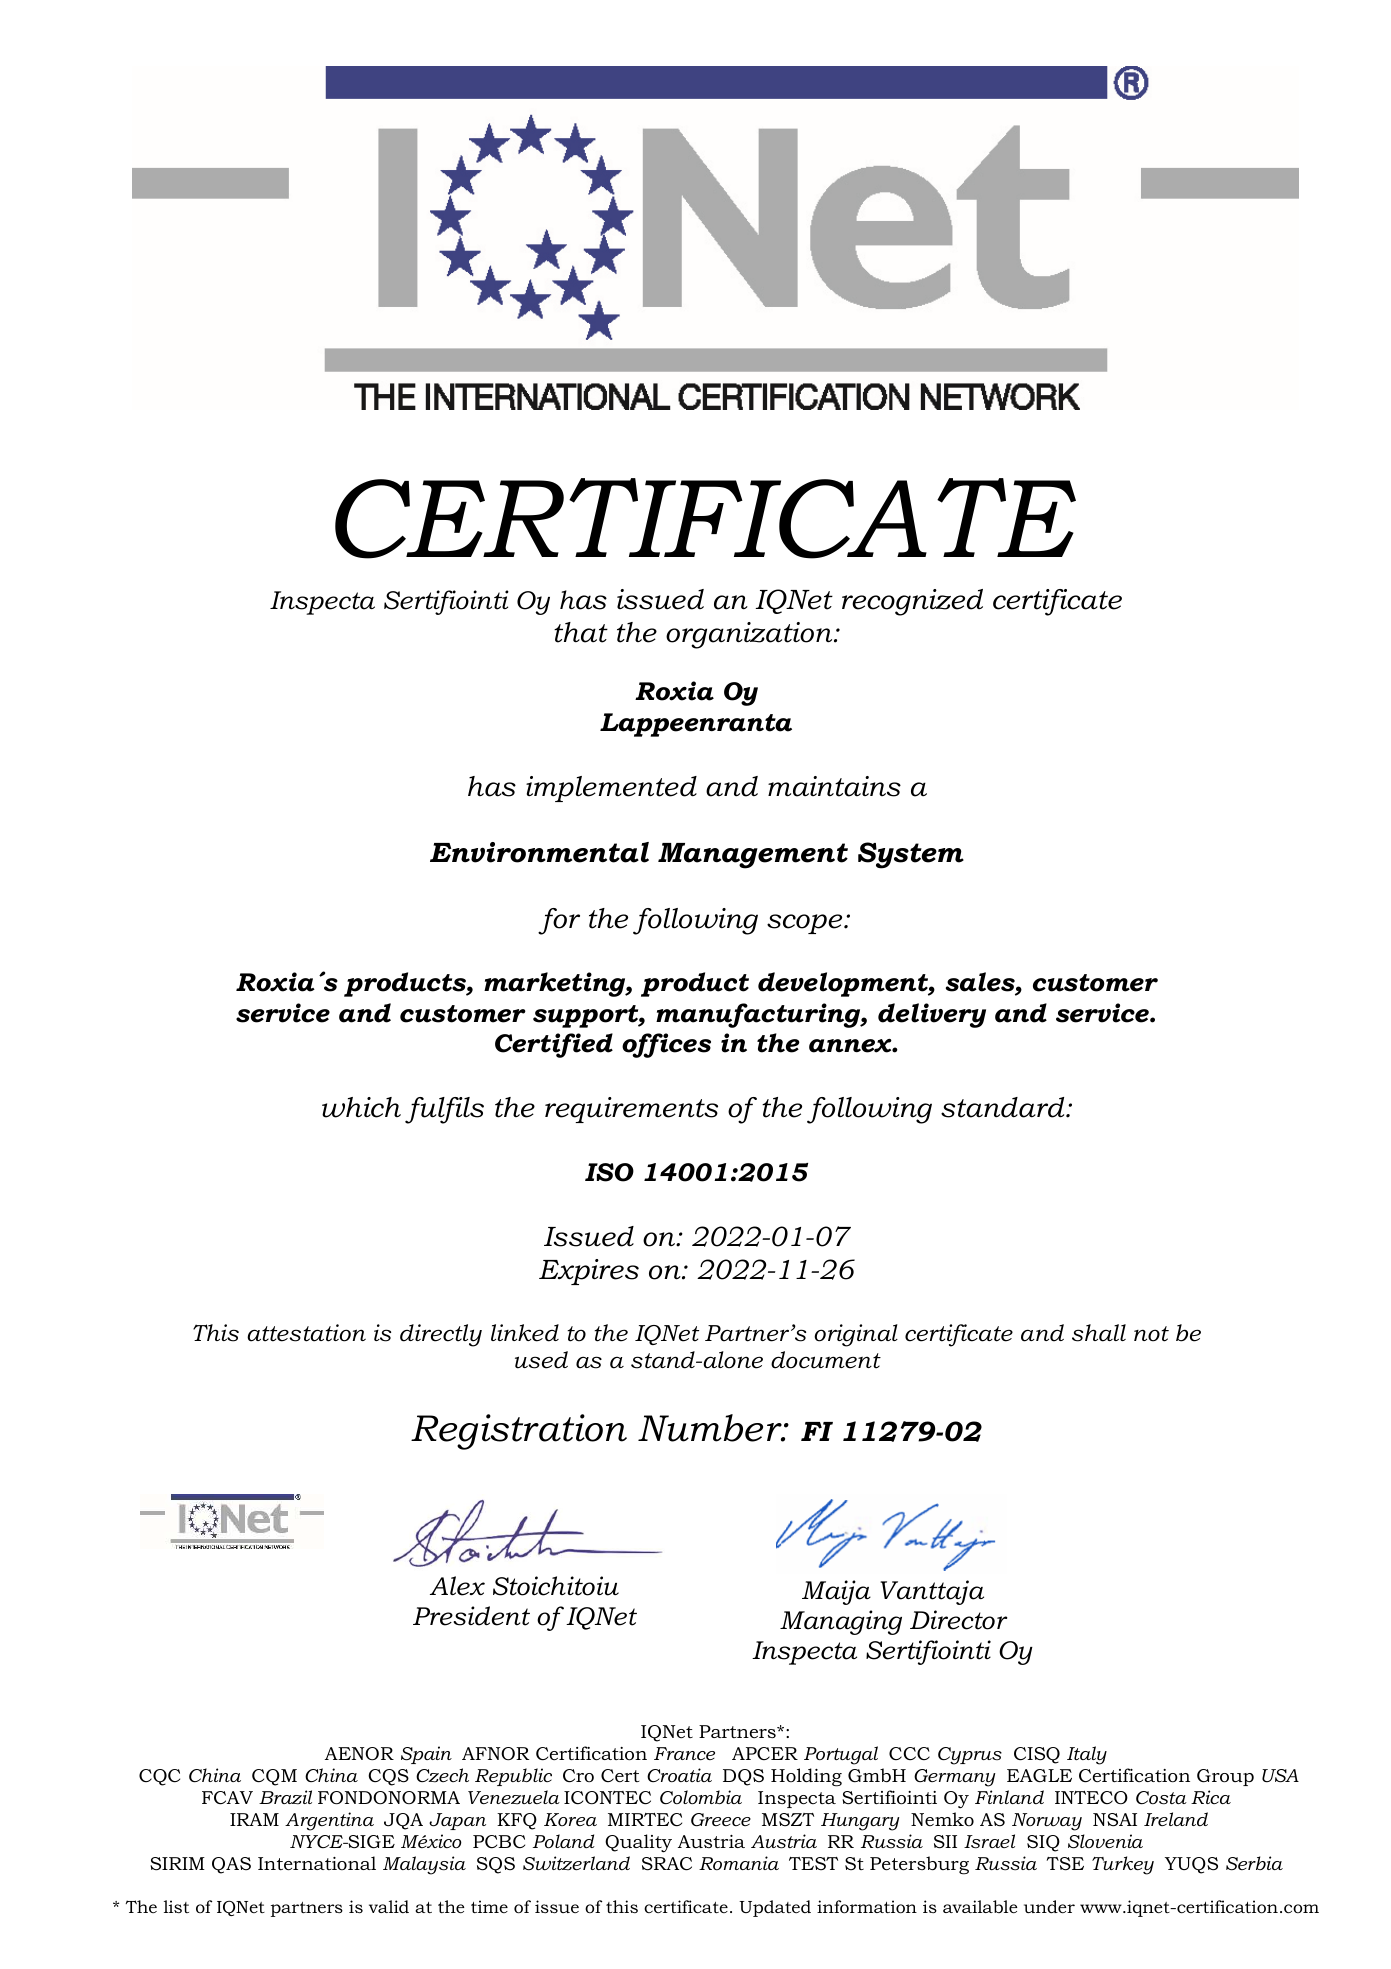  Describe the element at coordinates (441, 1335) in the document. I see `directly` at that location.
